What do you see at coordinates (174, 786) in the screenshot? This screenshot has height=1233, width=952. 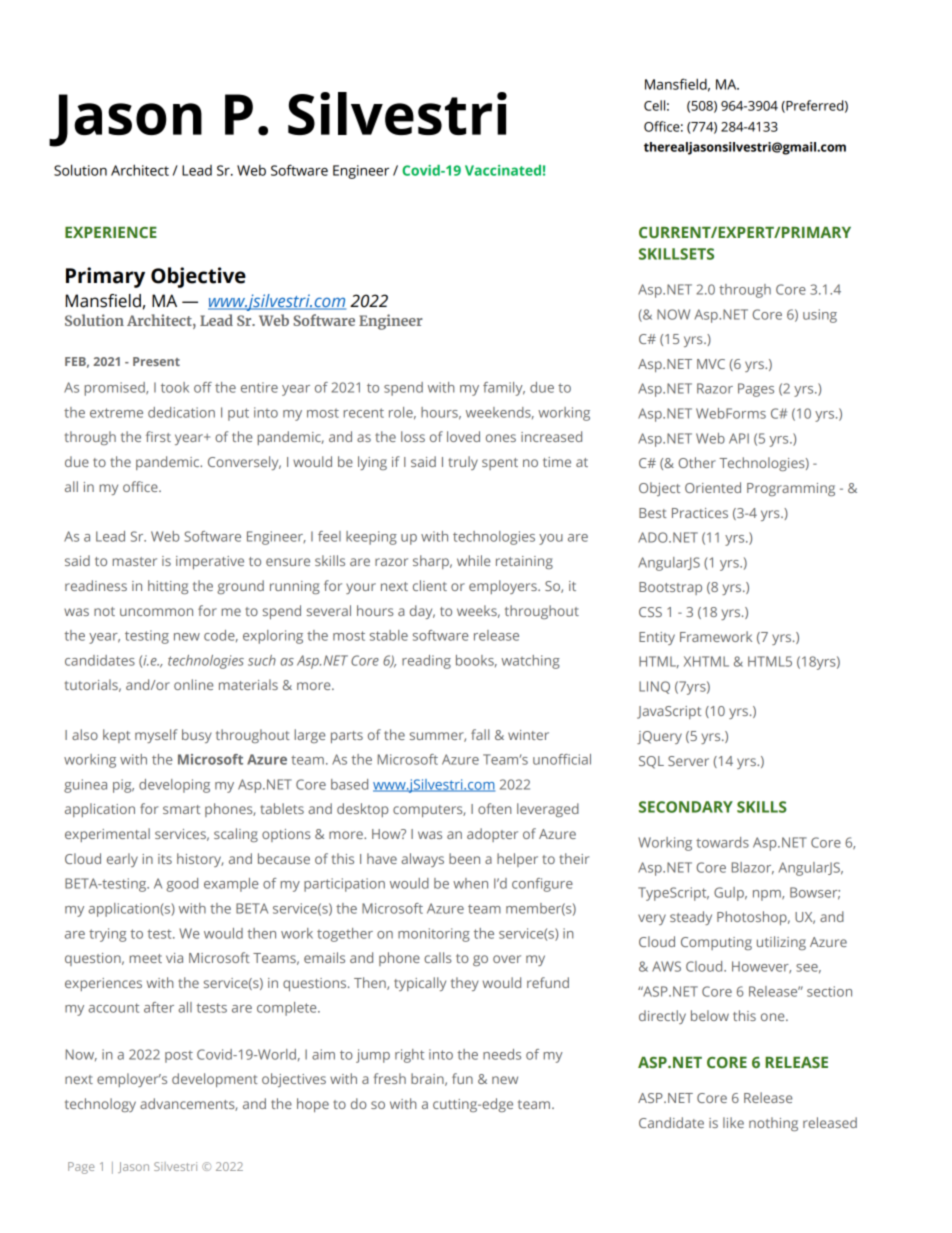 I see `developing` at bounding box center [174, 786].
